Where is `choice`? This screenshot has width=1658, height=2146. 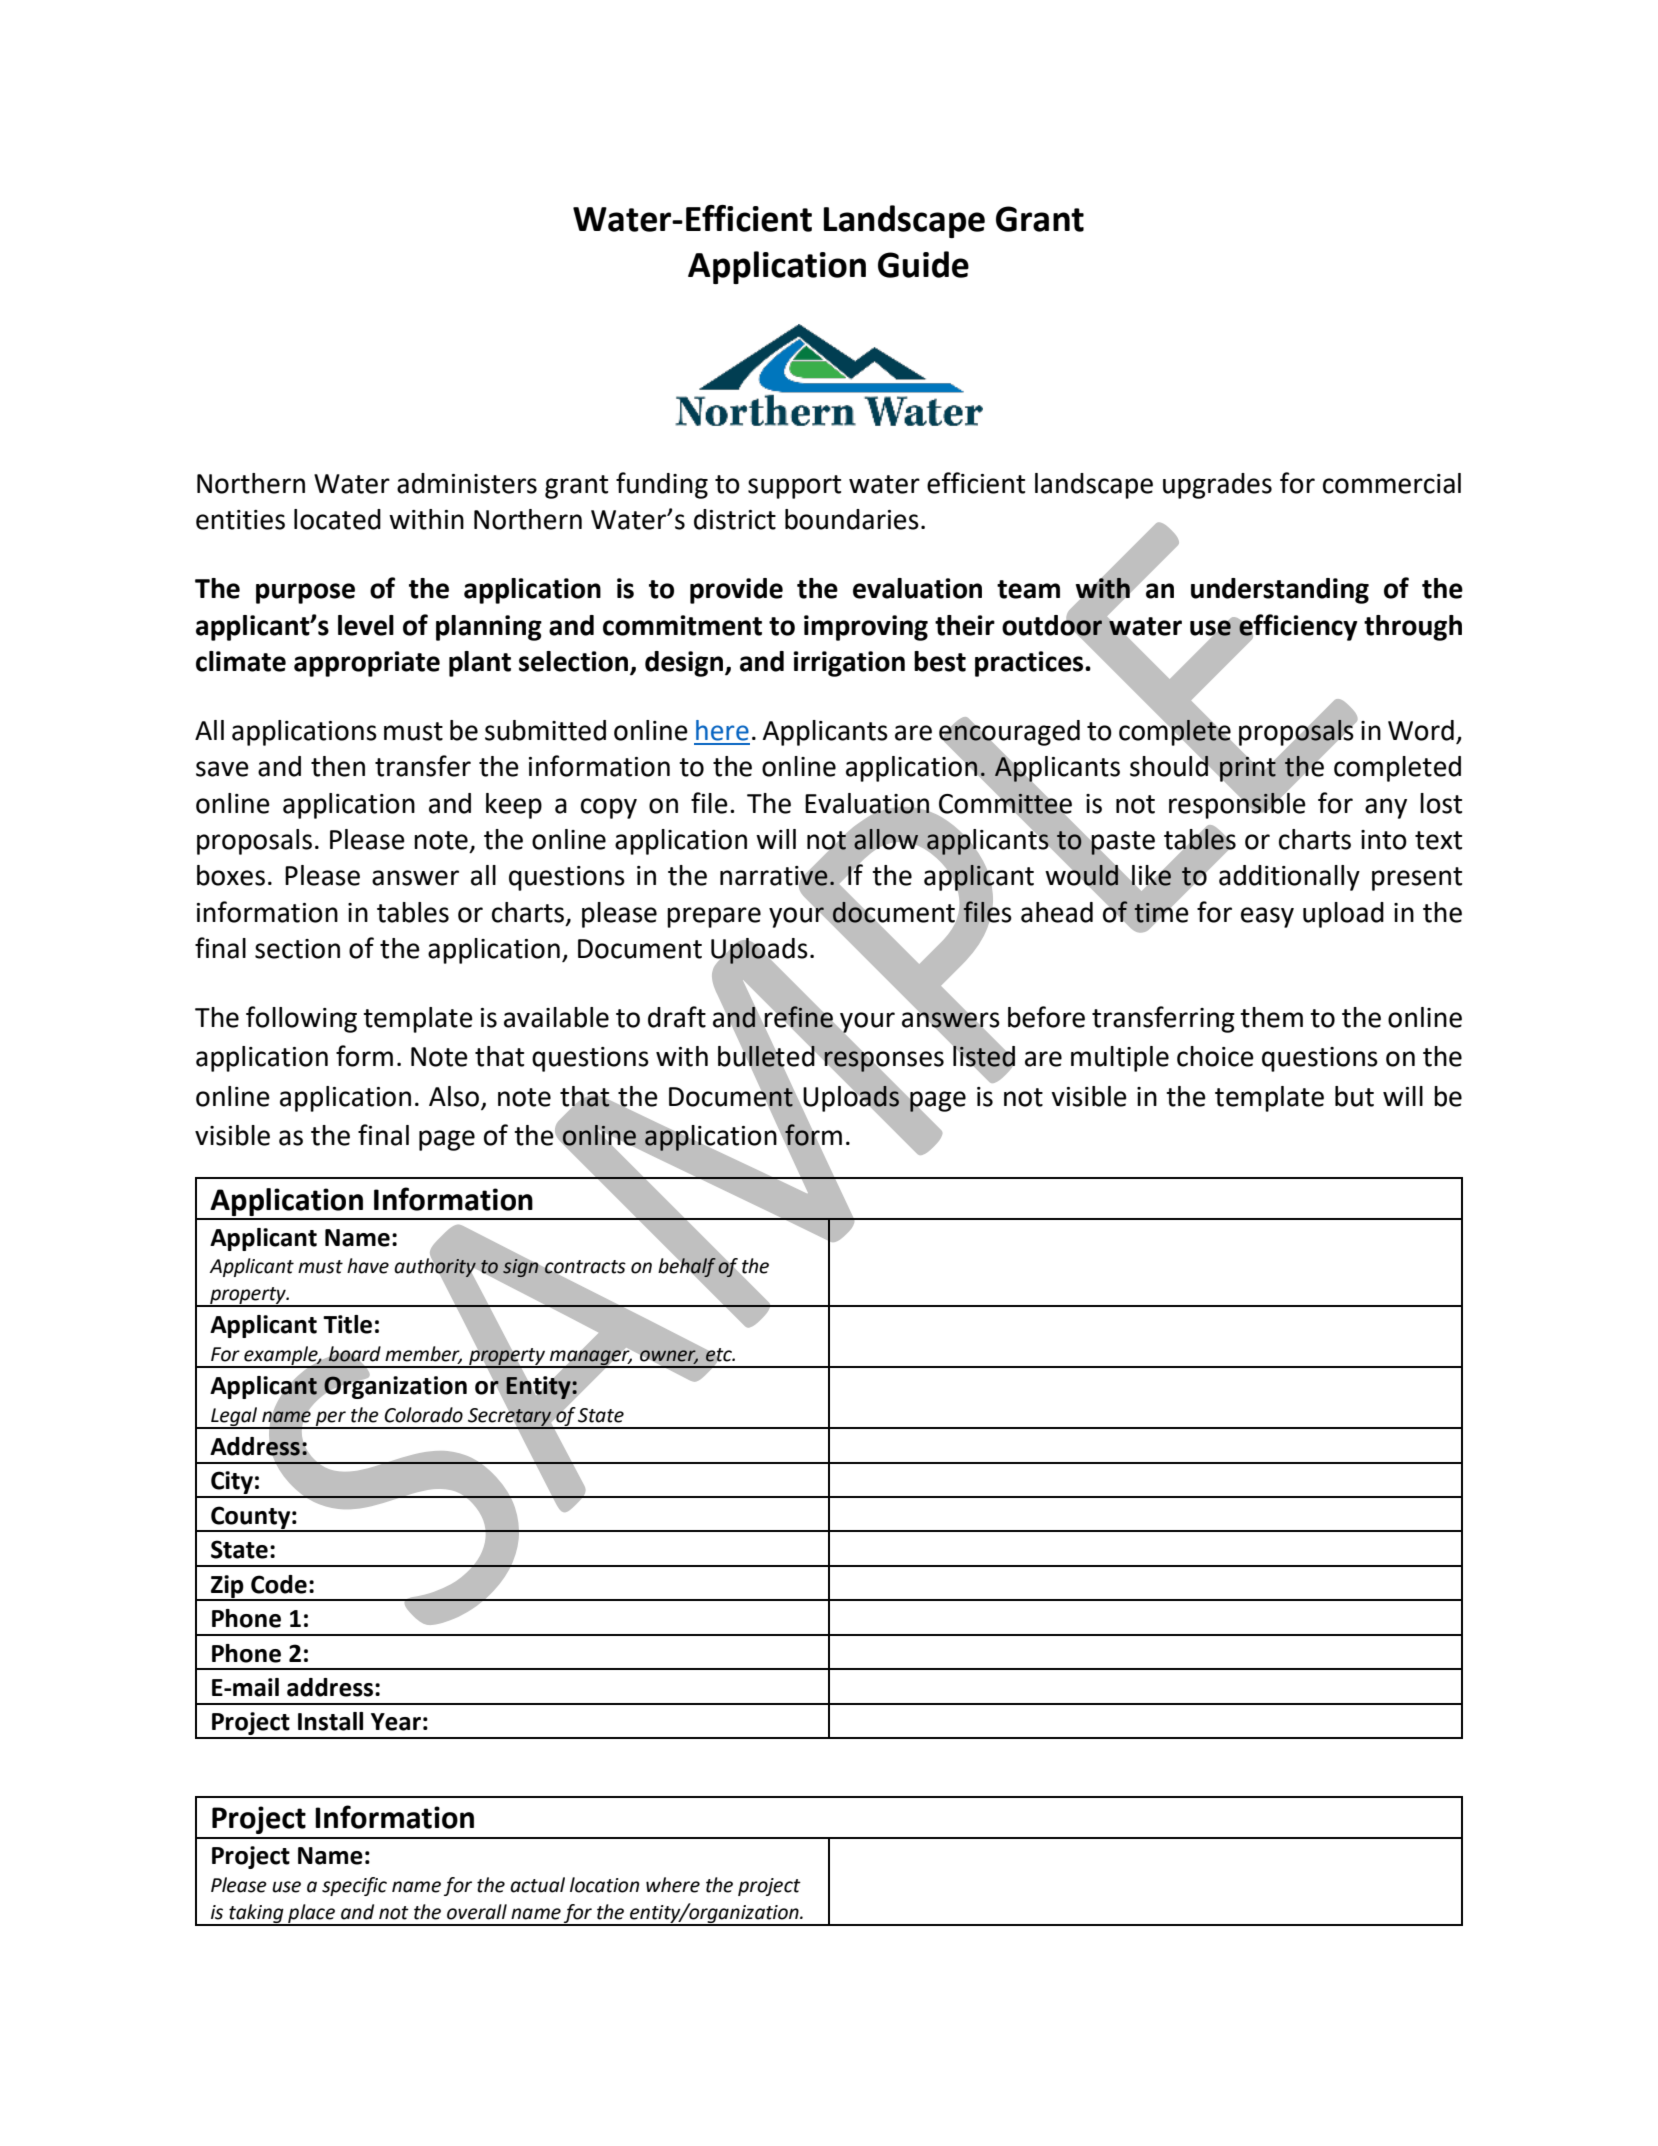 choice is located at coordinates (1215, 1056).
